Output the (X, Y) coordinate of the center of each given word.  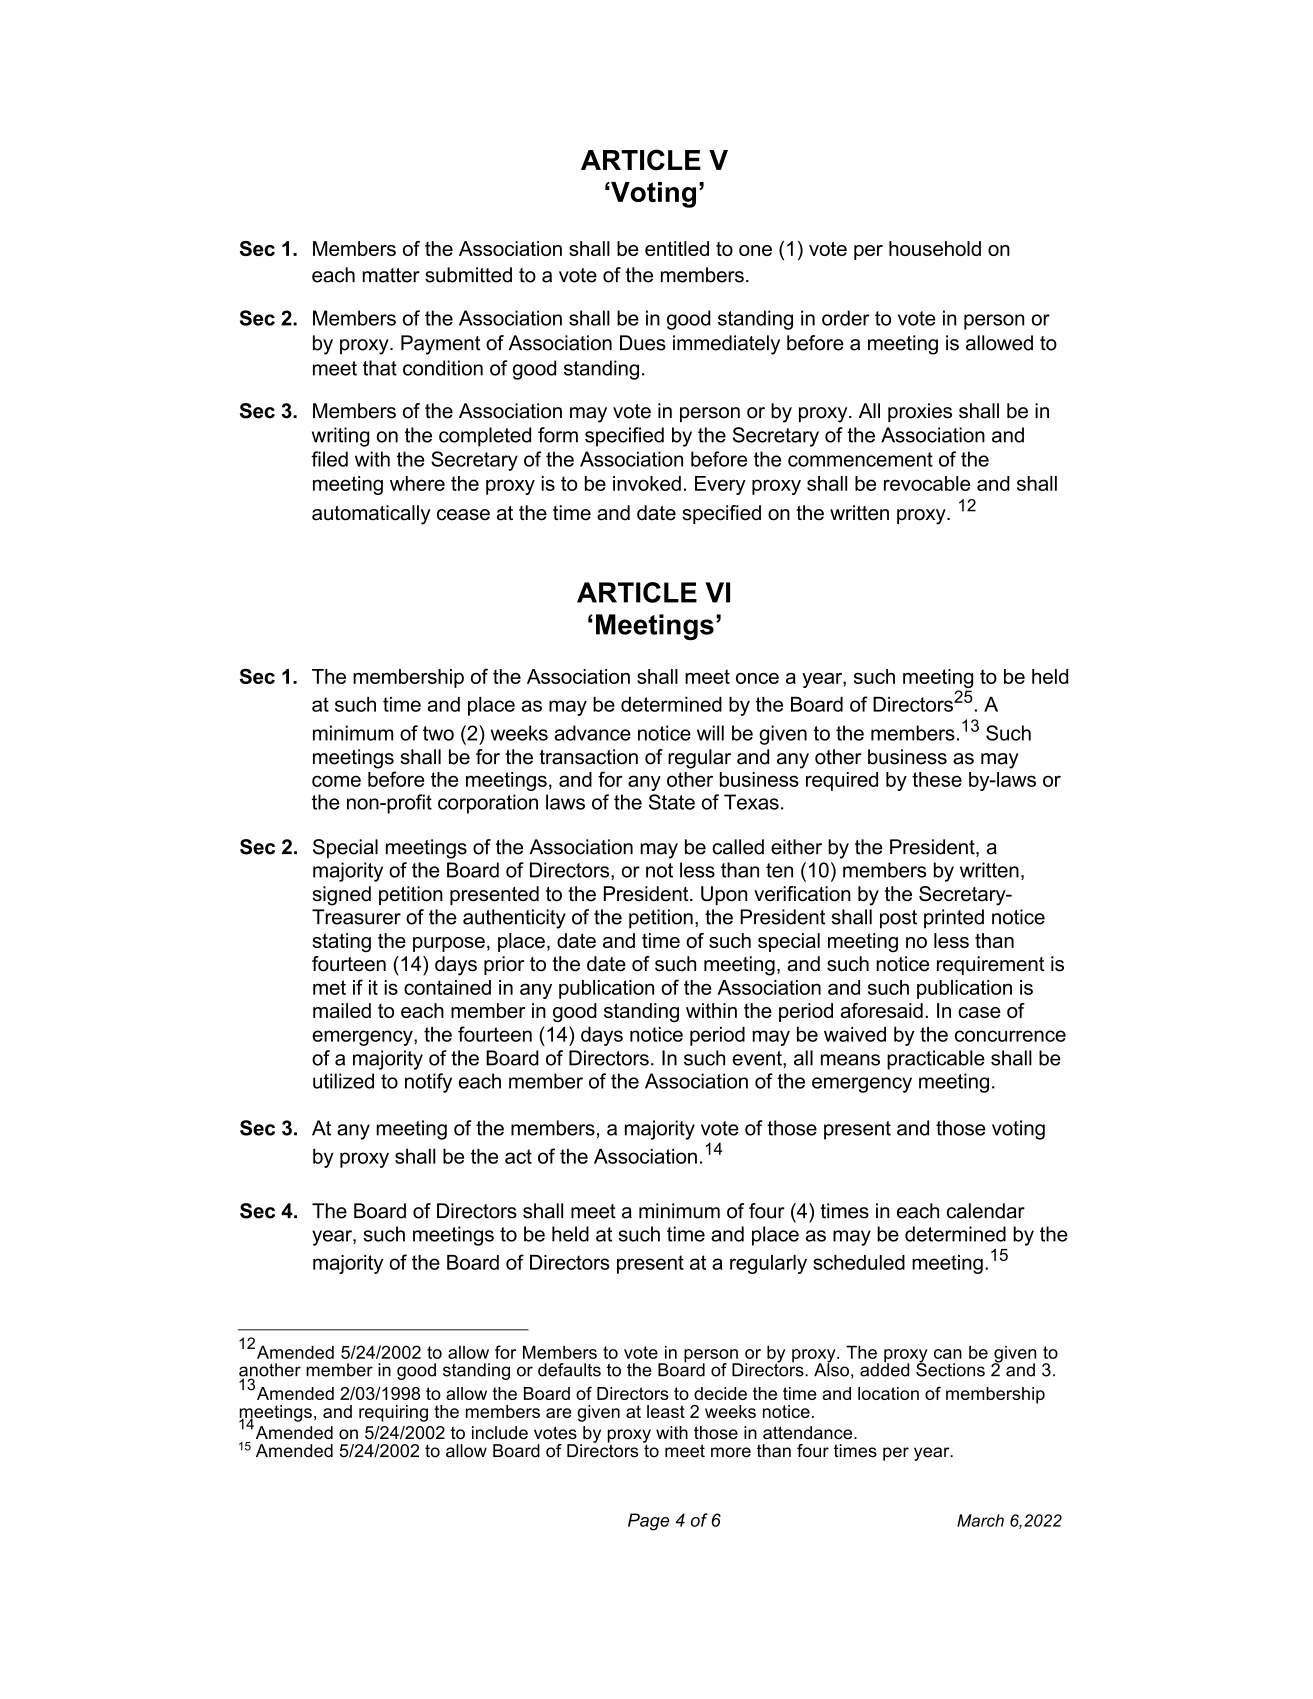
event (758, 1058)
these (937, 779)
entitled (677, 248)
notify (428, 1083)
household (935, 248)
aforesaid (882, 1010)
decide (720, 1393)
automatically (371, 515)
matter (391, 275)
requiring (393, 1413)
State (672, 802)
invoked (647, 483)
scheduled (859, 1262)
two (438, 733)
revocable (927, 483)
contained (447, 987)
